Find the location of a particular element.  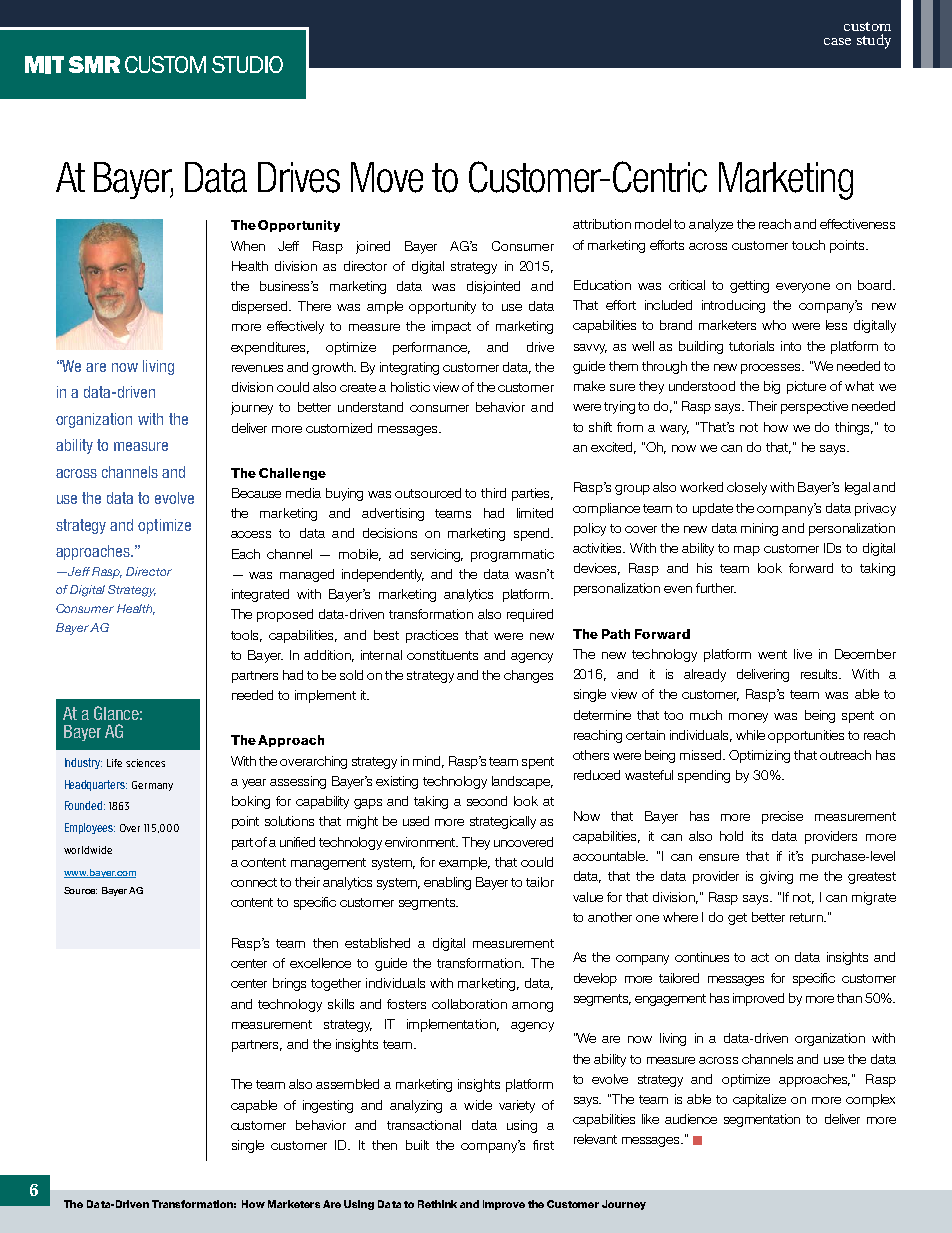

required is located at coordinates (530, 615).
